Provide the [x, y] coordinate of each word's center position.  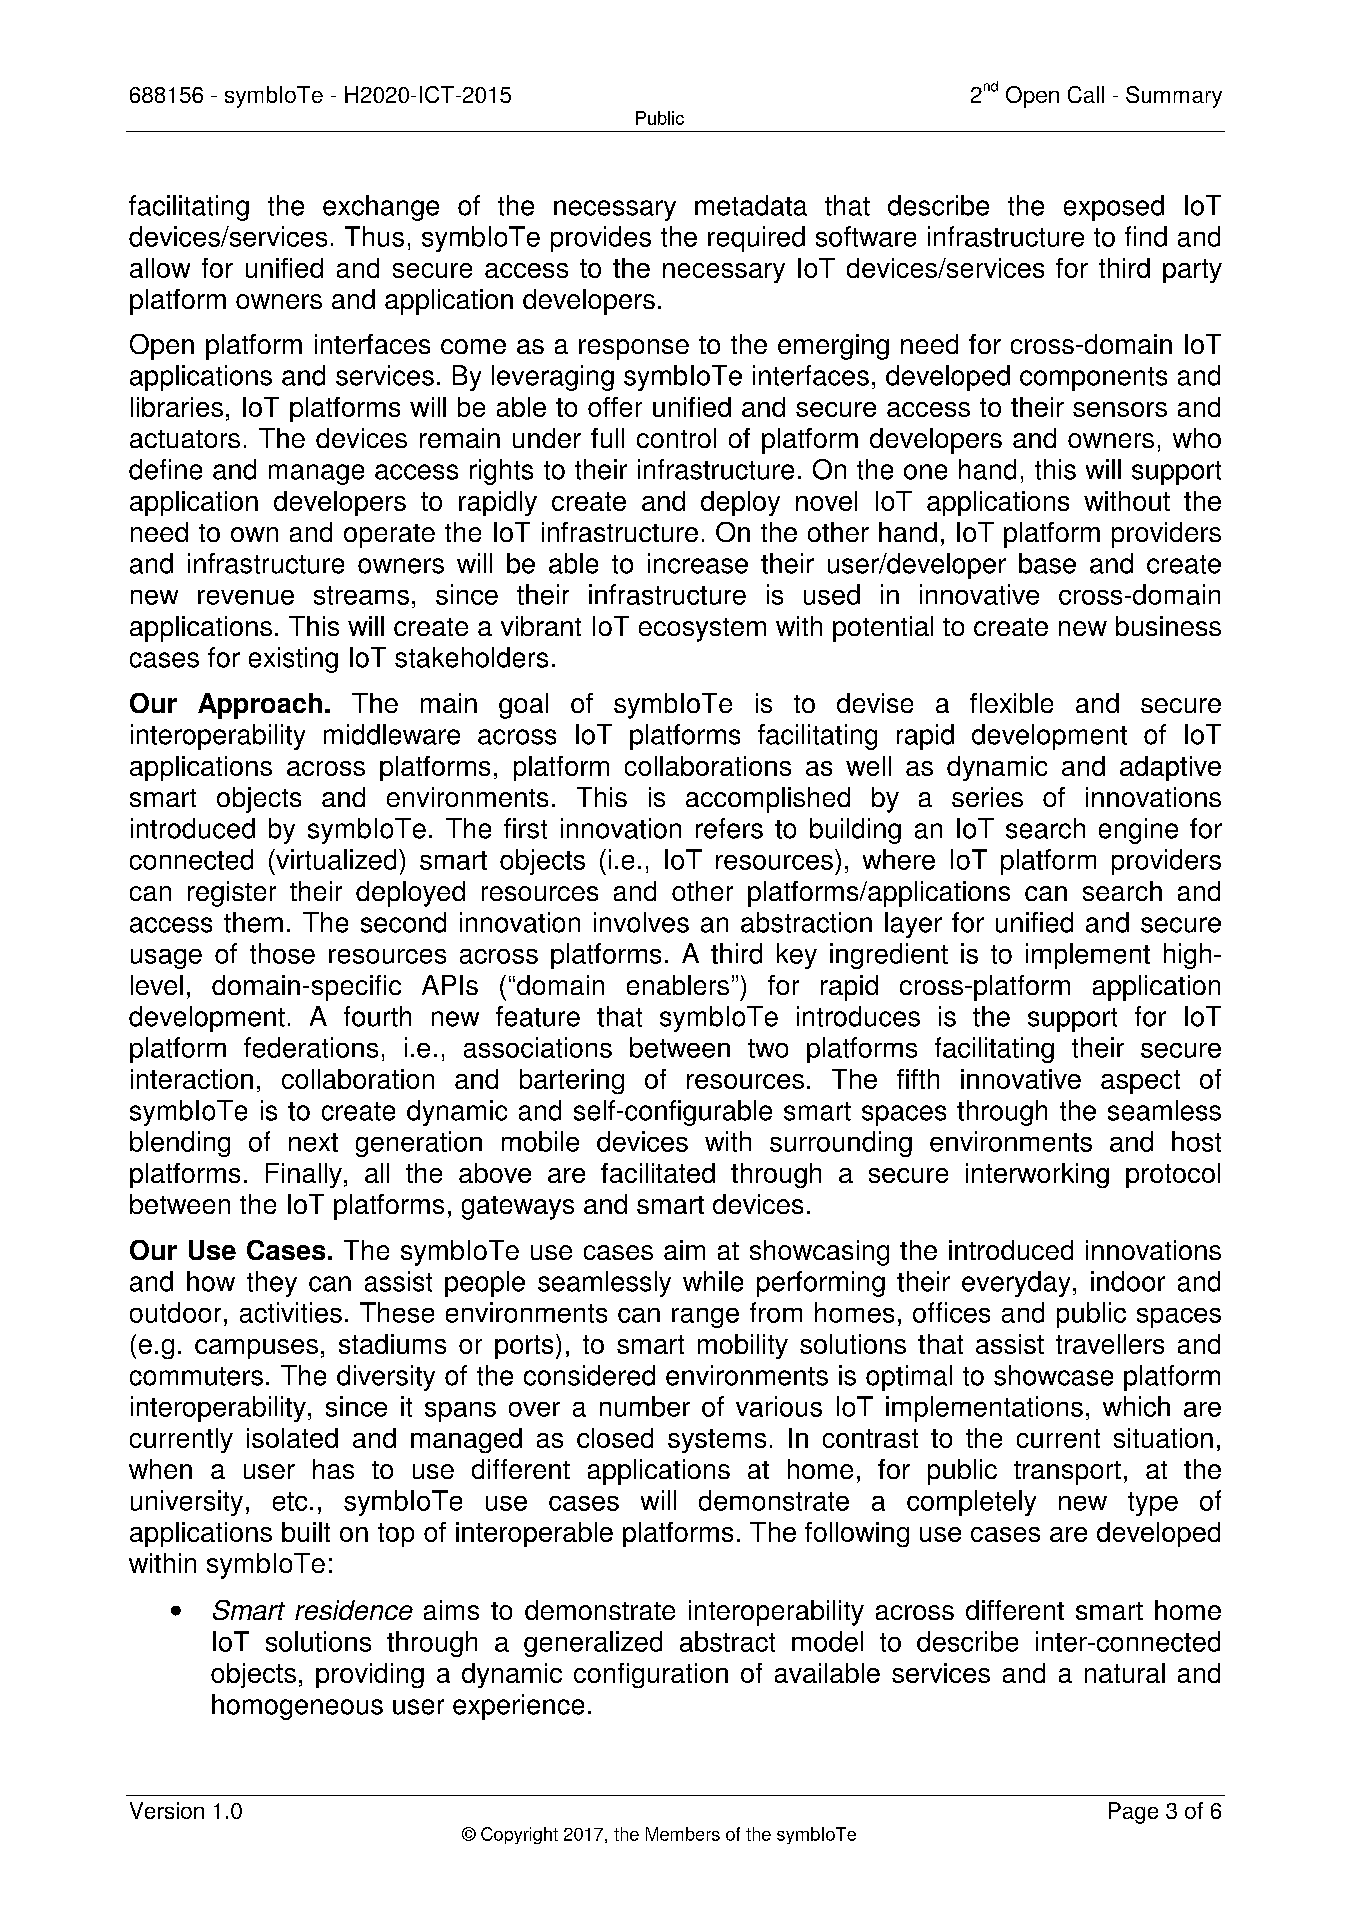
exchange [381, 208]
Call [1086, 94]
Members [683, 1834]
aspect [1140, 1082]
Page [1133, 1813]
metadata [751, 205]
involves [641, 922]
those [282, 953]
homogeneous [297, 1707]
